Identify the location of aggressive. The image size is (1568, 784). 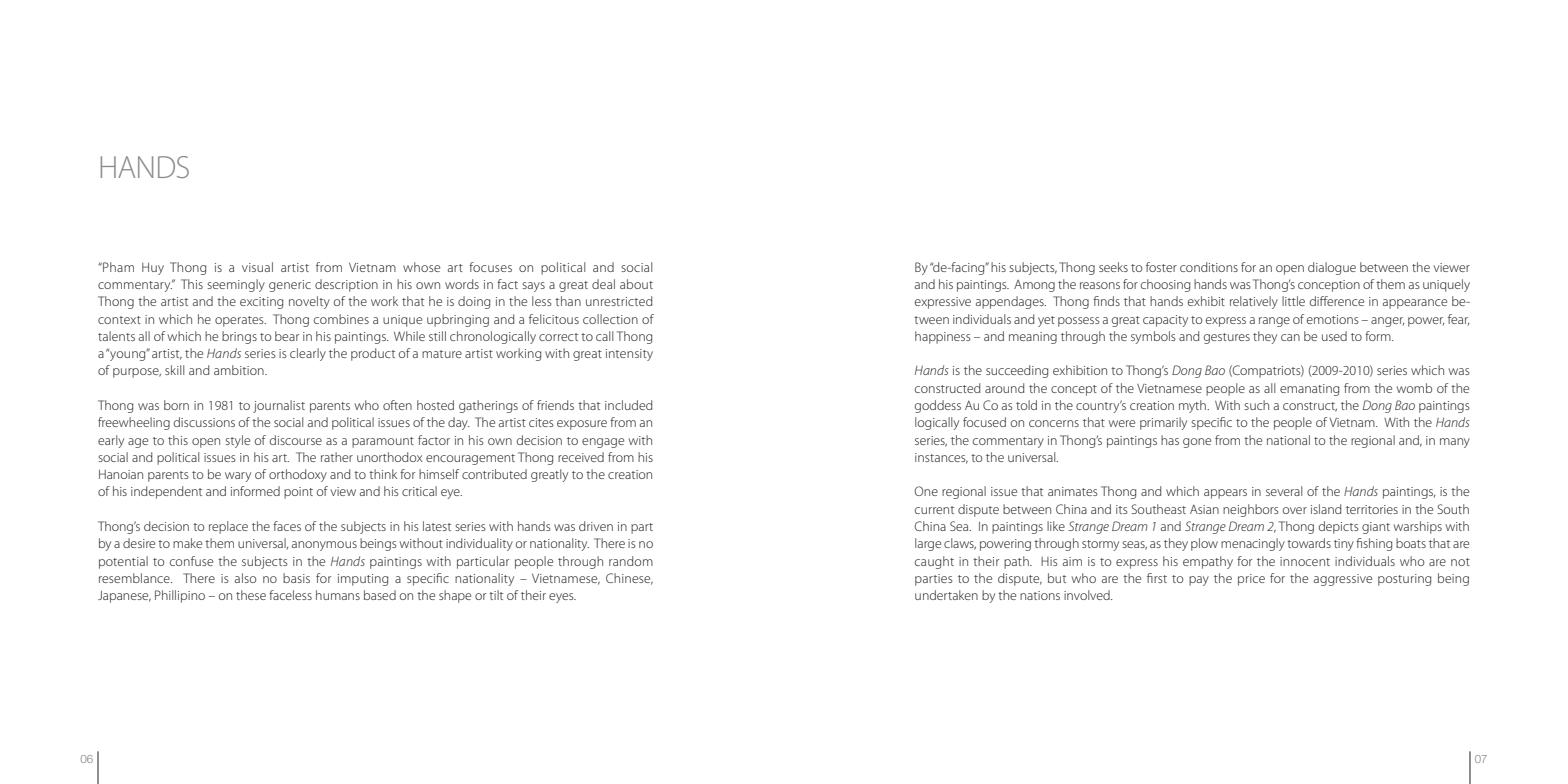
(1343, 580).
